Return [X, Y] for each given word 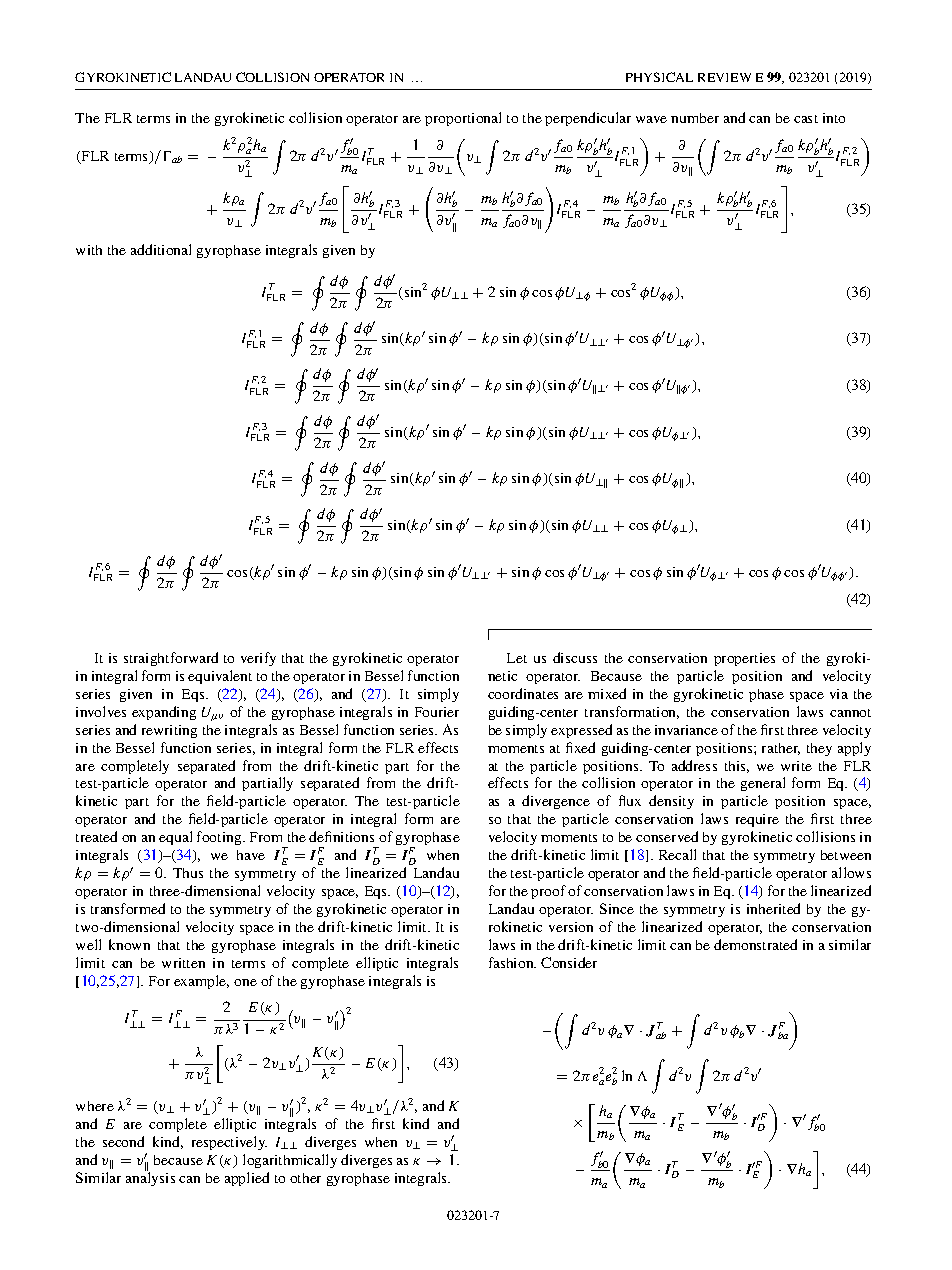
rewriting [169, 731]
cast [806, 119]
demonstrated [755, 944]
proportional [463, 119]
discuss [575, 657]
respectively [229, 1143]
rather [781, 749]
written [183, 963]
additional [161, 249]
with [89, 250]
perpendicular [588, 119]
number [695, 118]
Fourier [437, 712]
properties [744, 659]
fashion [512, 962]
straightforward [171, 659]
